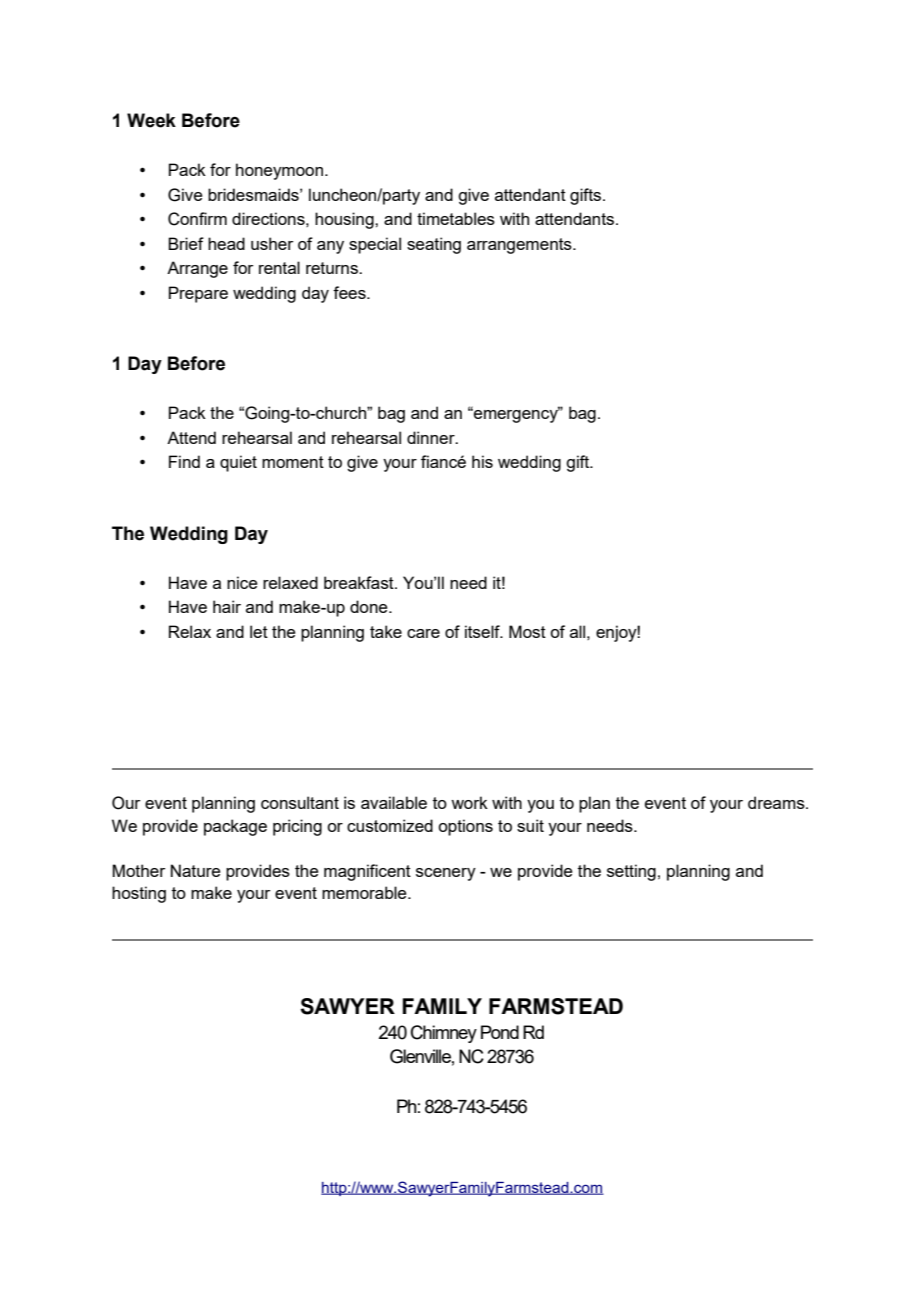  Describe the element at coordinates (434, 245) in the image. I see `seating` at that location.
